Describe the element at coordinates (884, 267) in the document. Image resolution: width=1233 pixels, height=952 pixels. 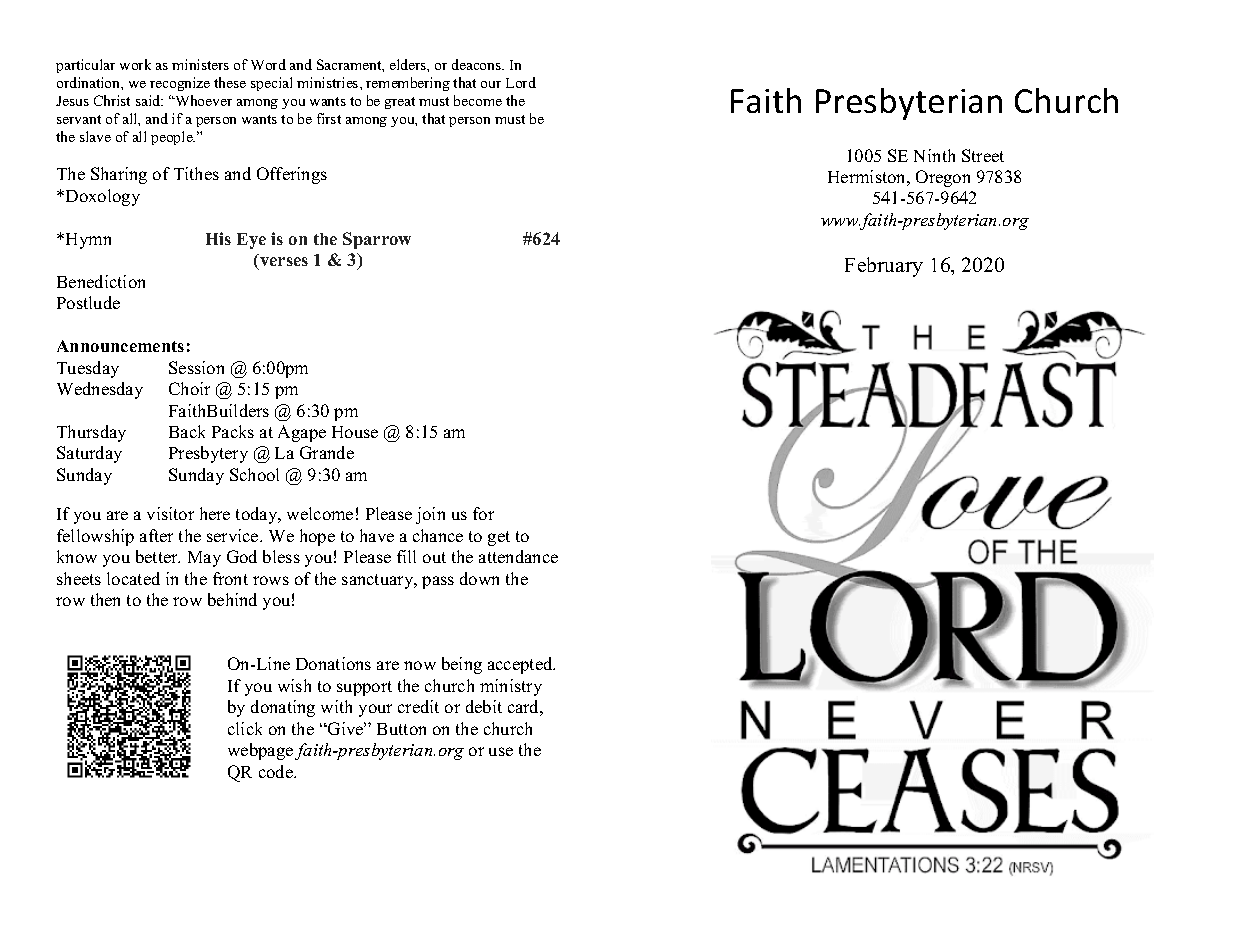
I see `February` at that location.
